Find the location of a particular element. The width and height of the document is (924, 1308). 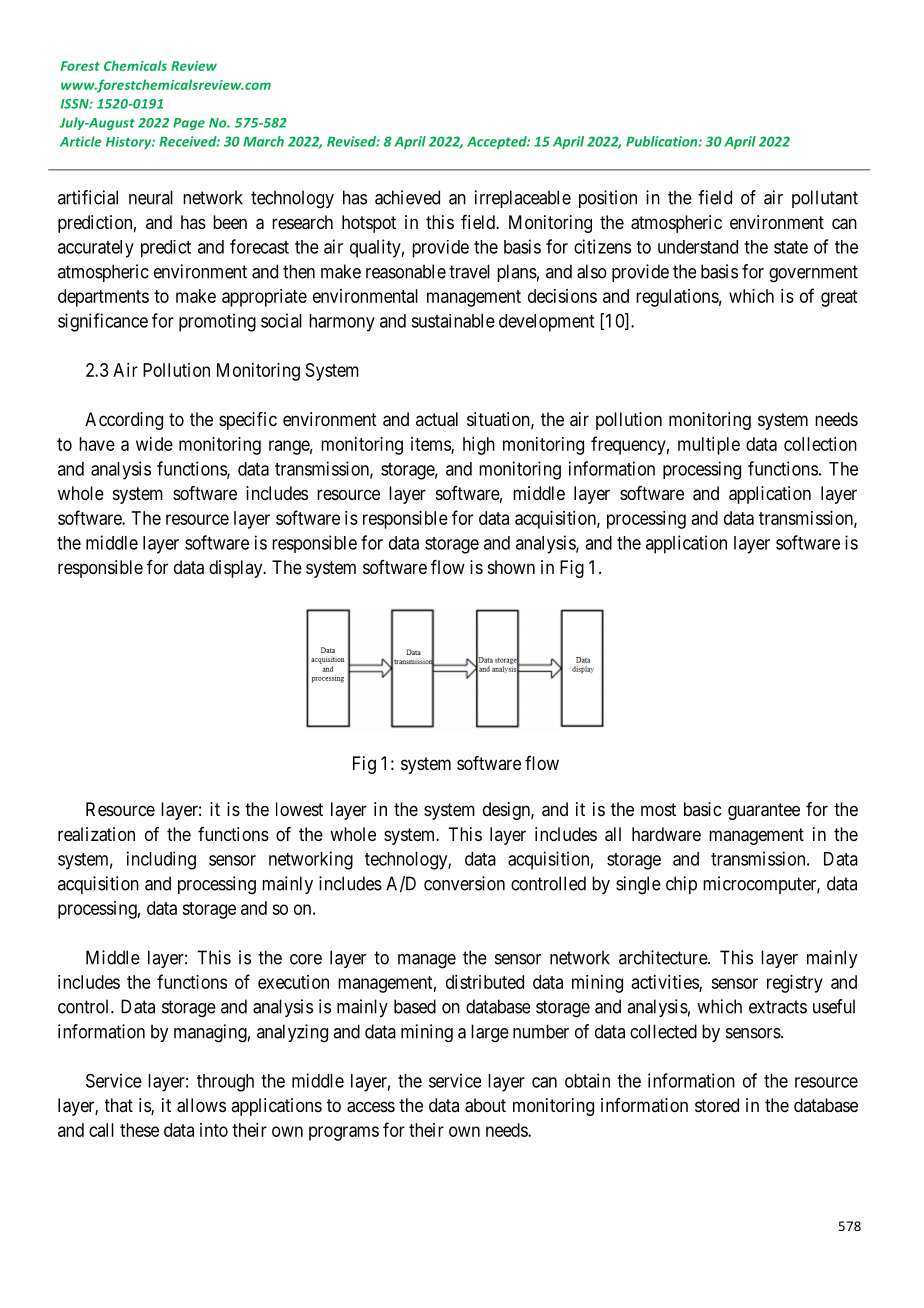

shown is located at coordinates (511, 567).
